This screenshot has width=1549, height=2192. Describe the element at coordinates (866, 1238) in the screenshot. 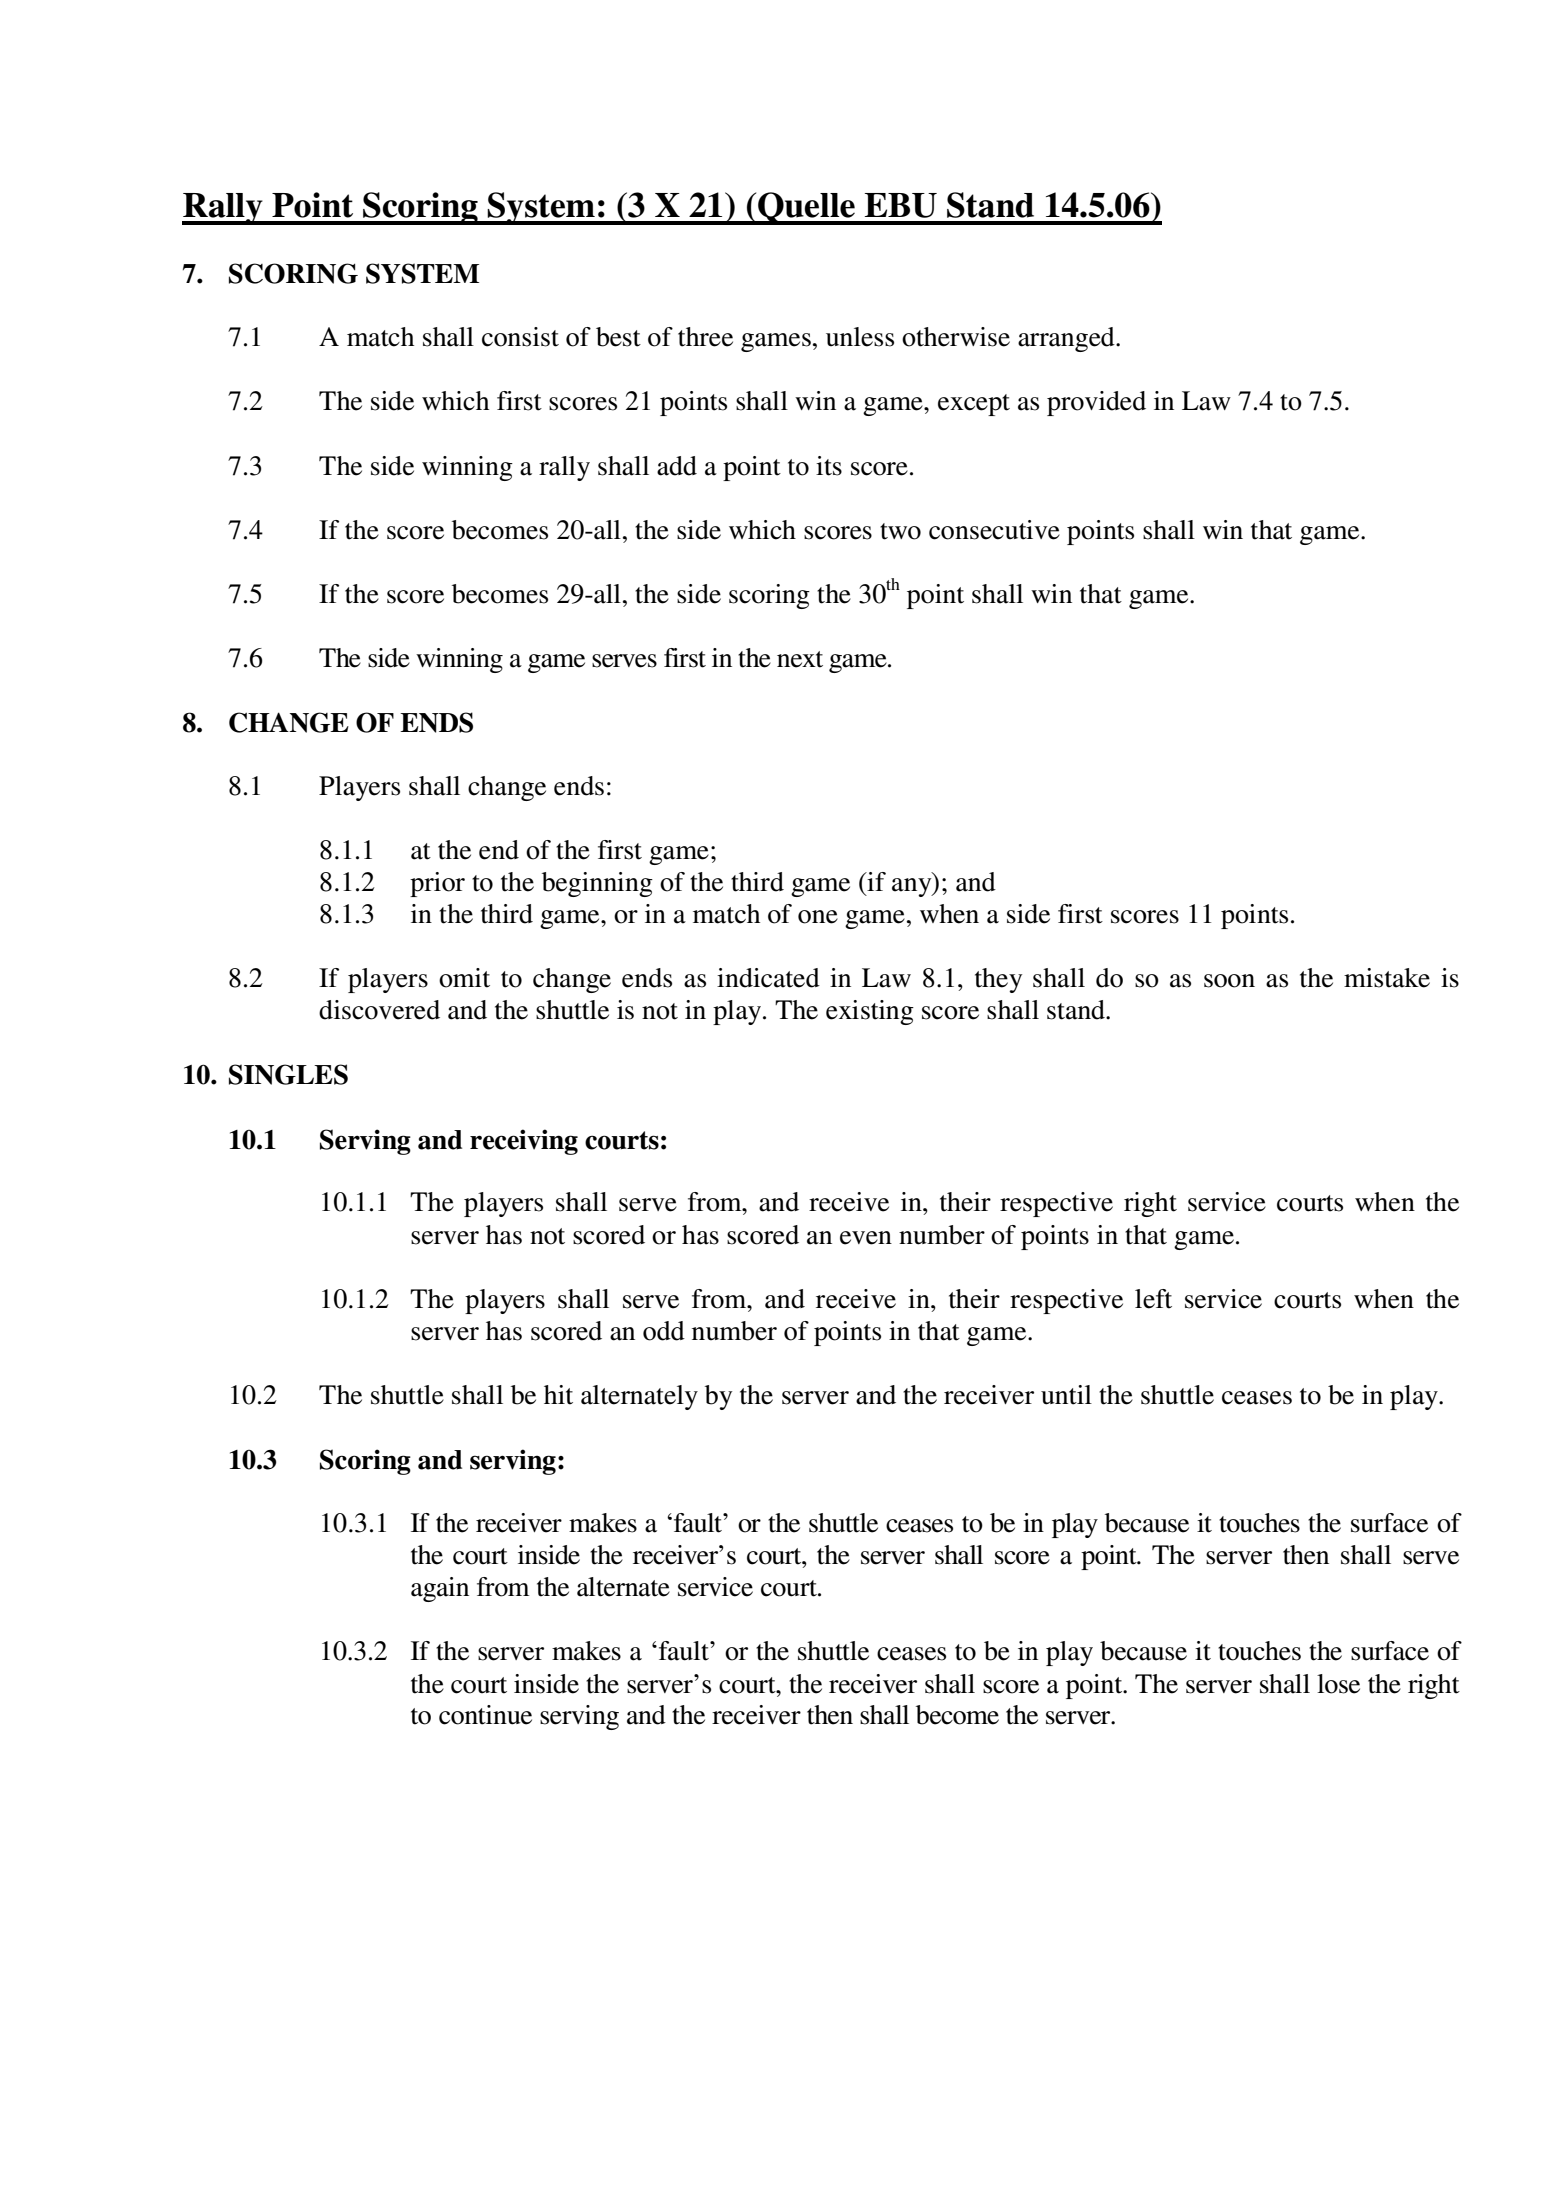

I see `even` at that location.
